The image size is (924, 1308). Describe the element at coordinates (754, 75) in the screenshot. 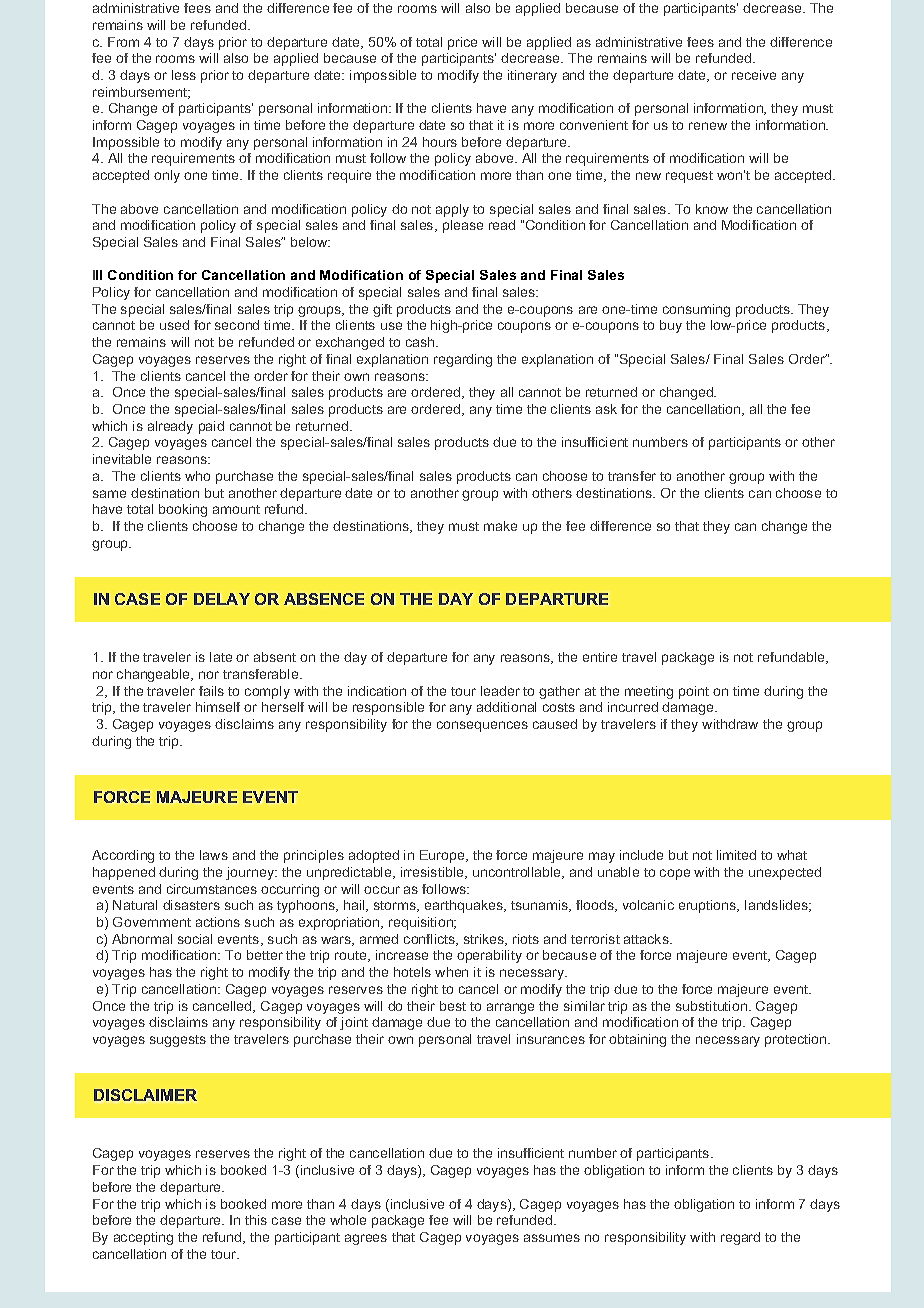

I see `receive` at that location.
